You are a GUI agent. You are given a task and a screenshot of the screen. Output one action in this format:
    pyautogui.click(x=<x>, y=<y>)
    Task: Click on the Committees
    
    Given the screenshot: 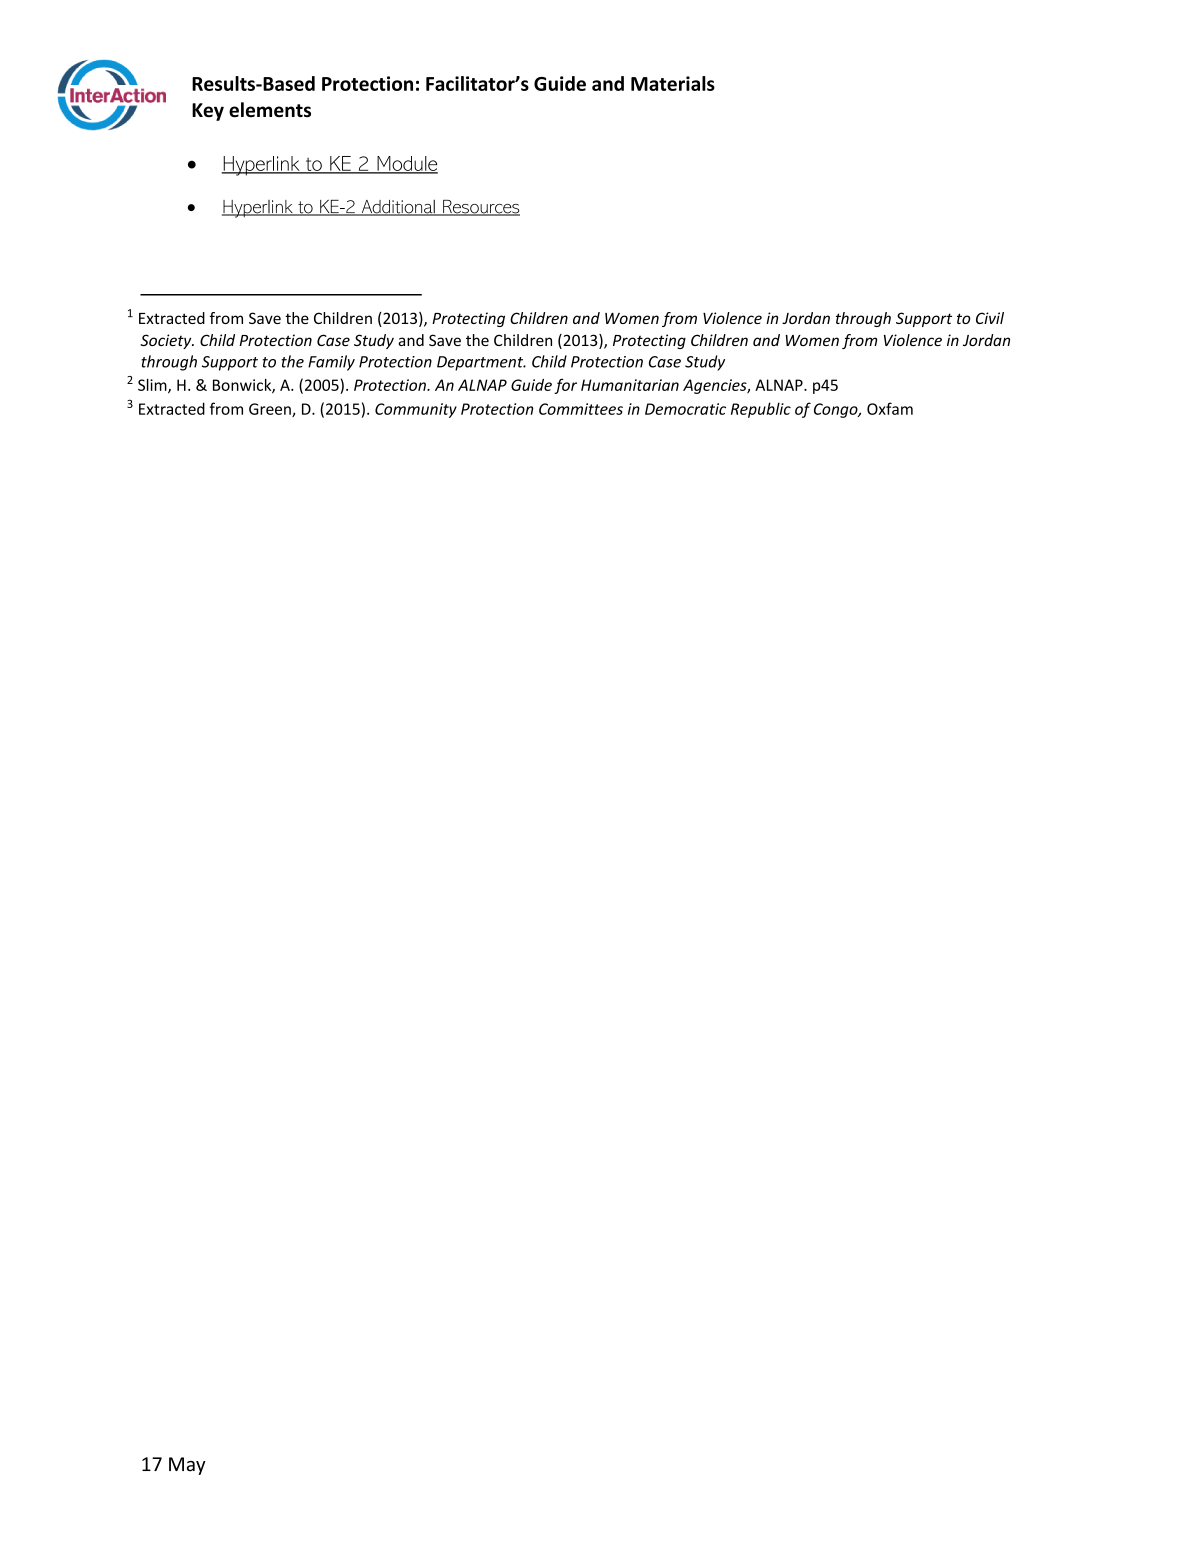 What is the action you would take?
    pyautogui.click(x=581, y=409)
